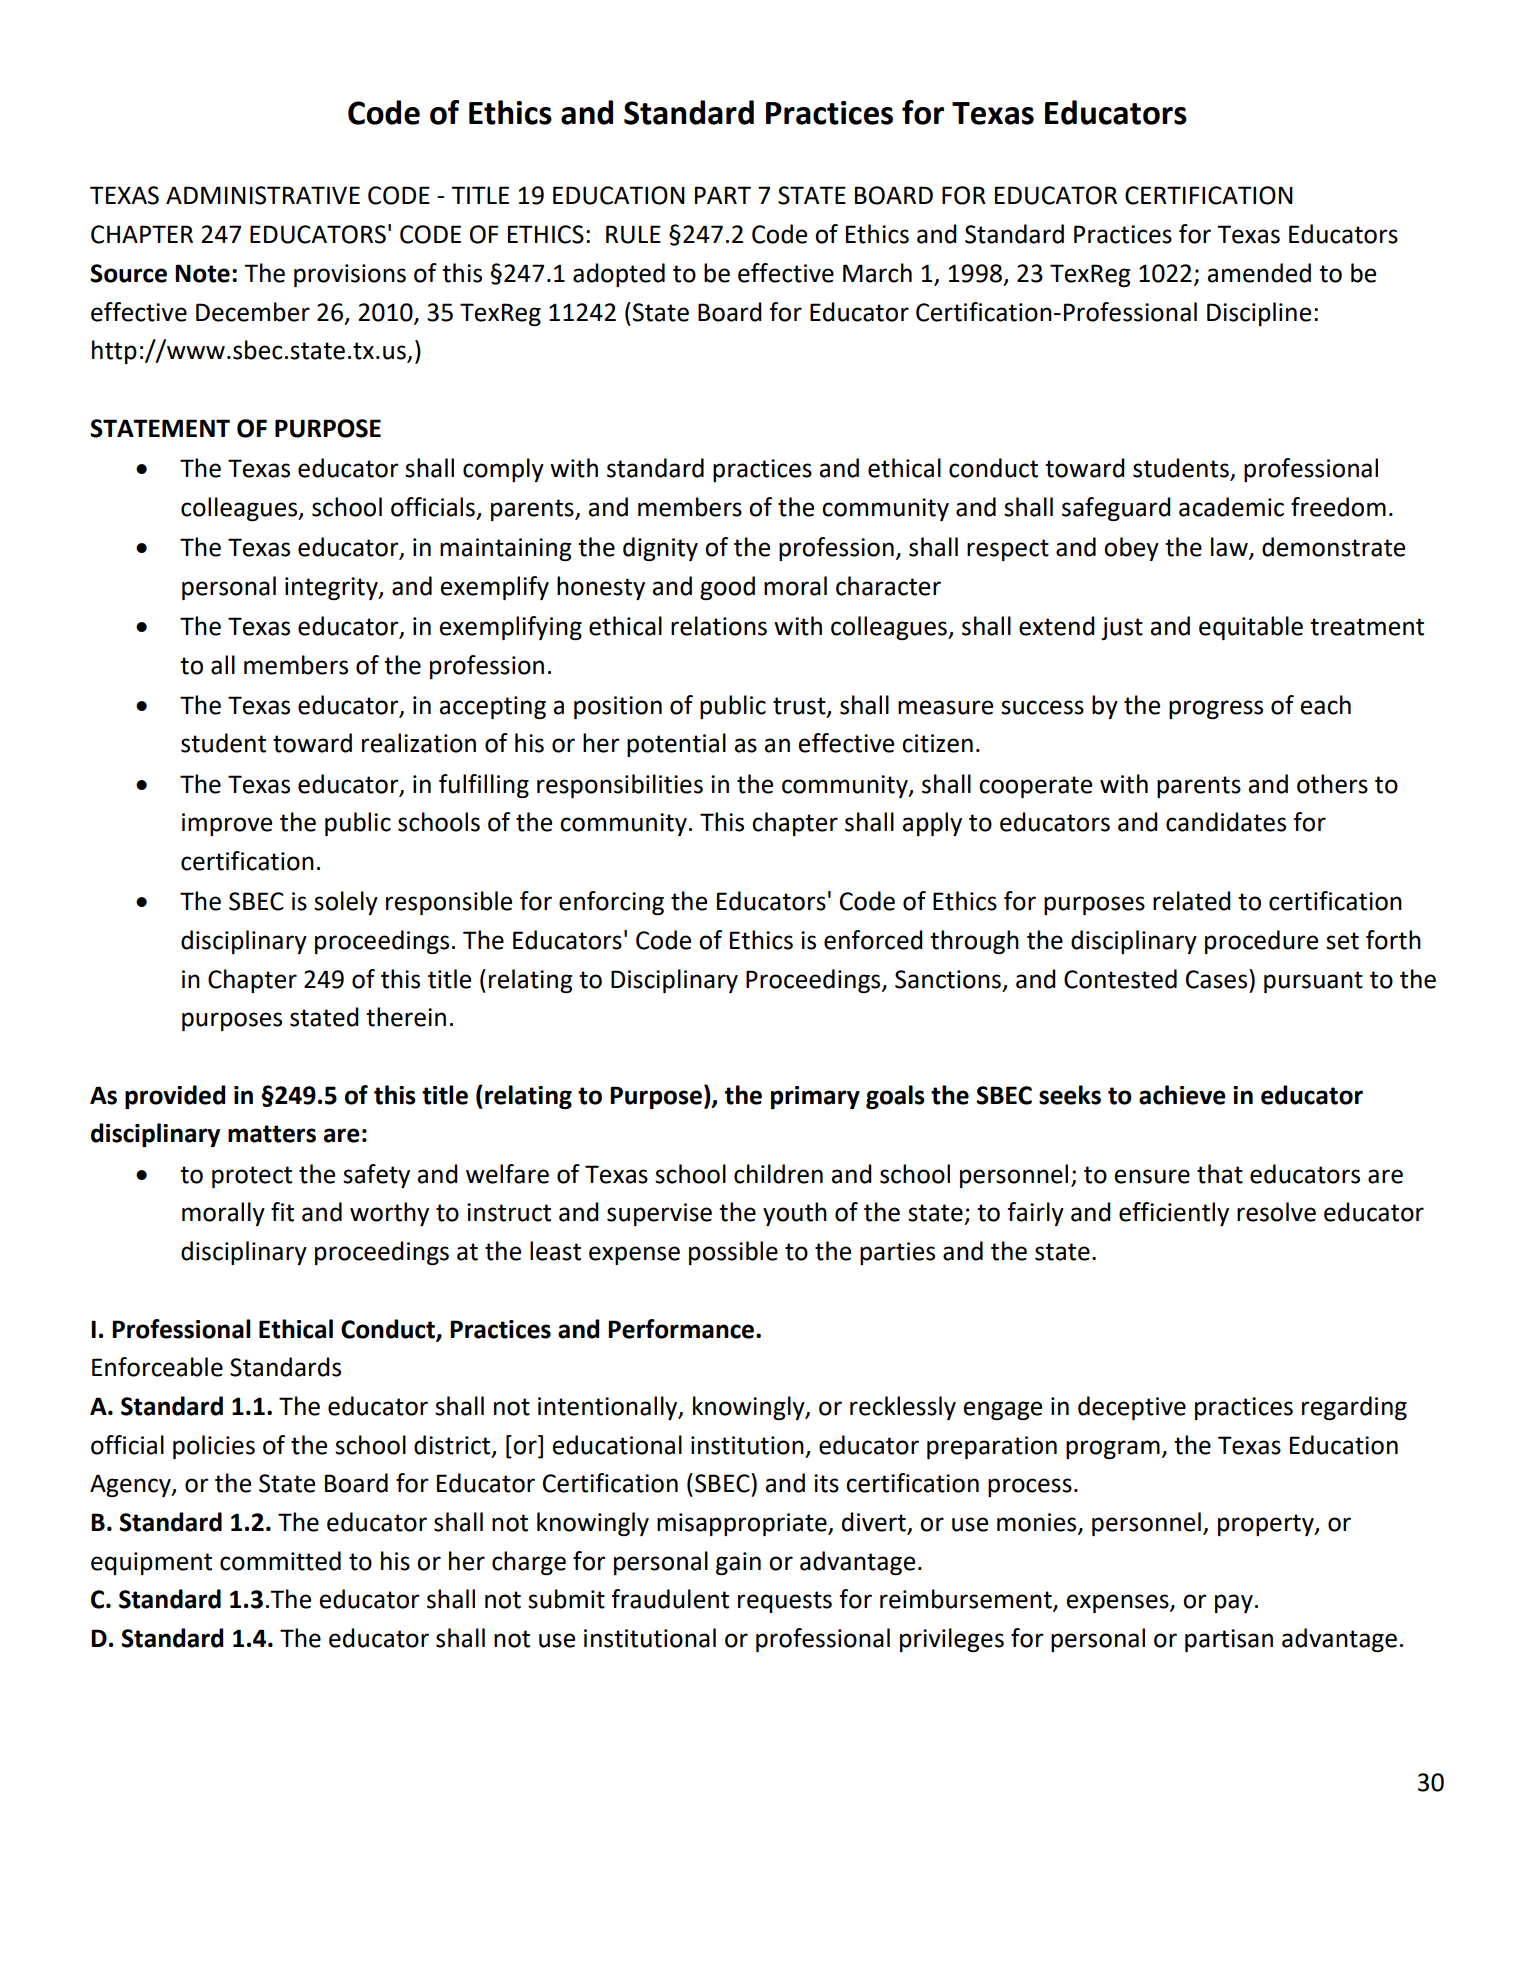  I want to click on ADMINISTRATIVE, so click(263, 195).
